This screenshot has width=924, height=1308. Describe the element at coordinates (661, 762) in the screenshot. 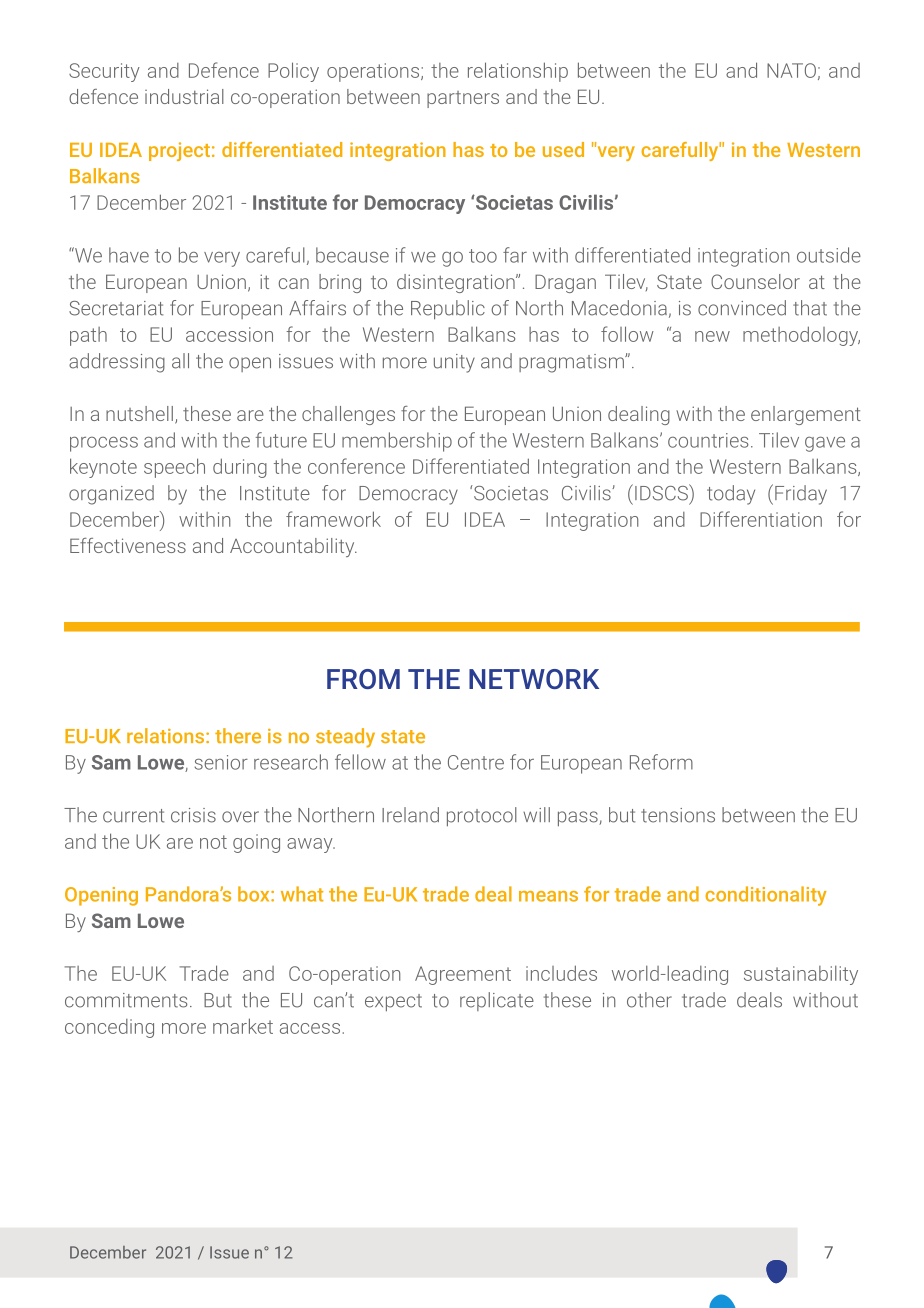

I see `Reform` at that location.
